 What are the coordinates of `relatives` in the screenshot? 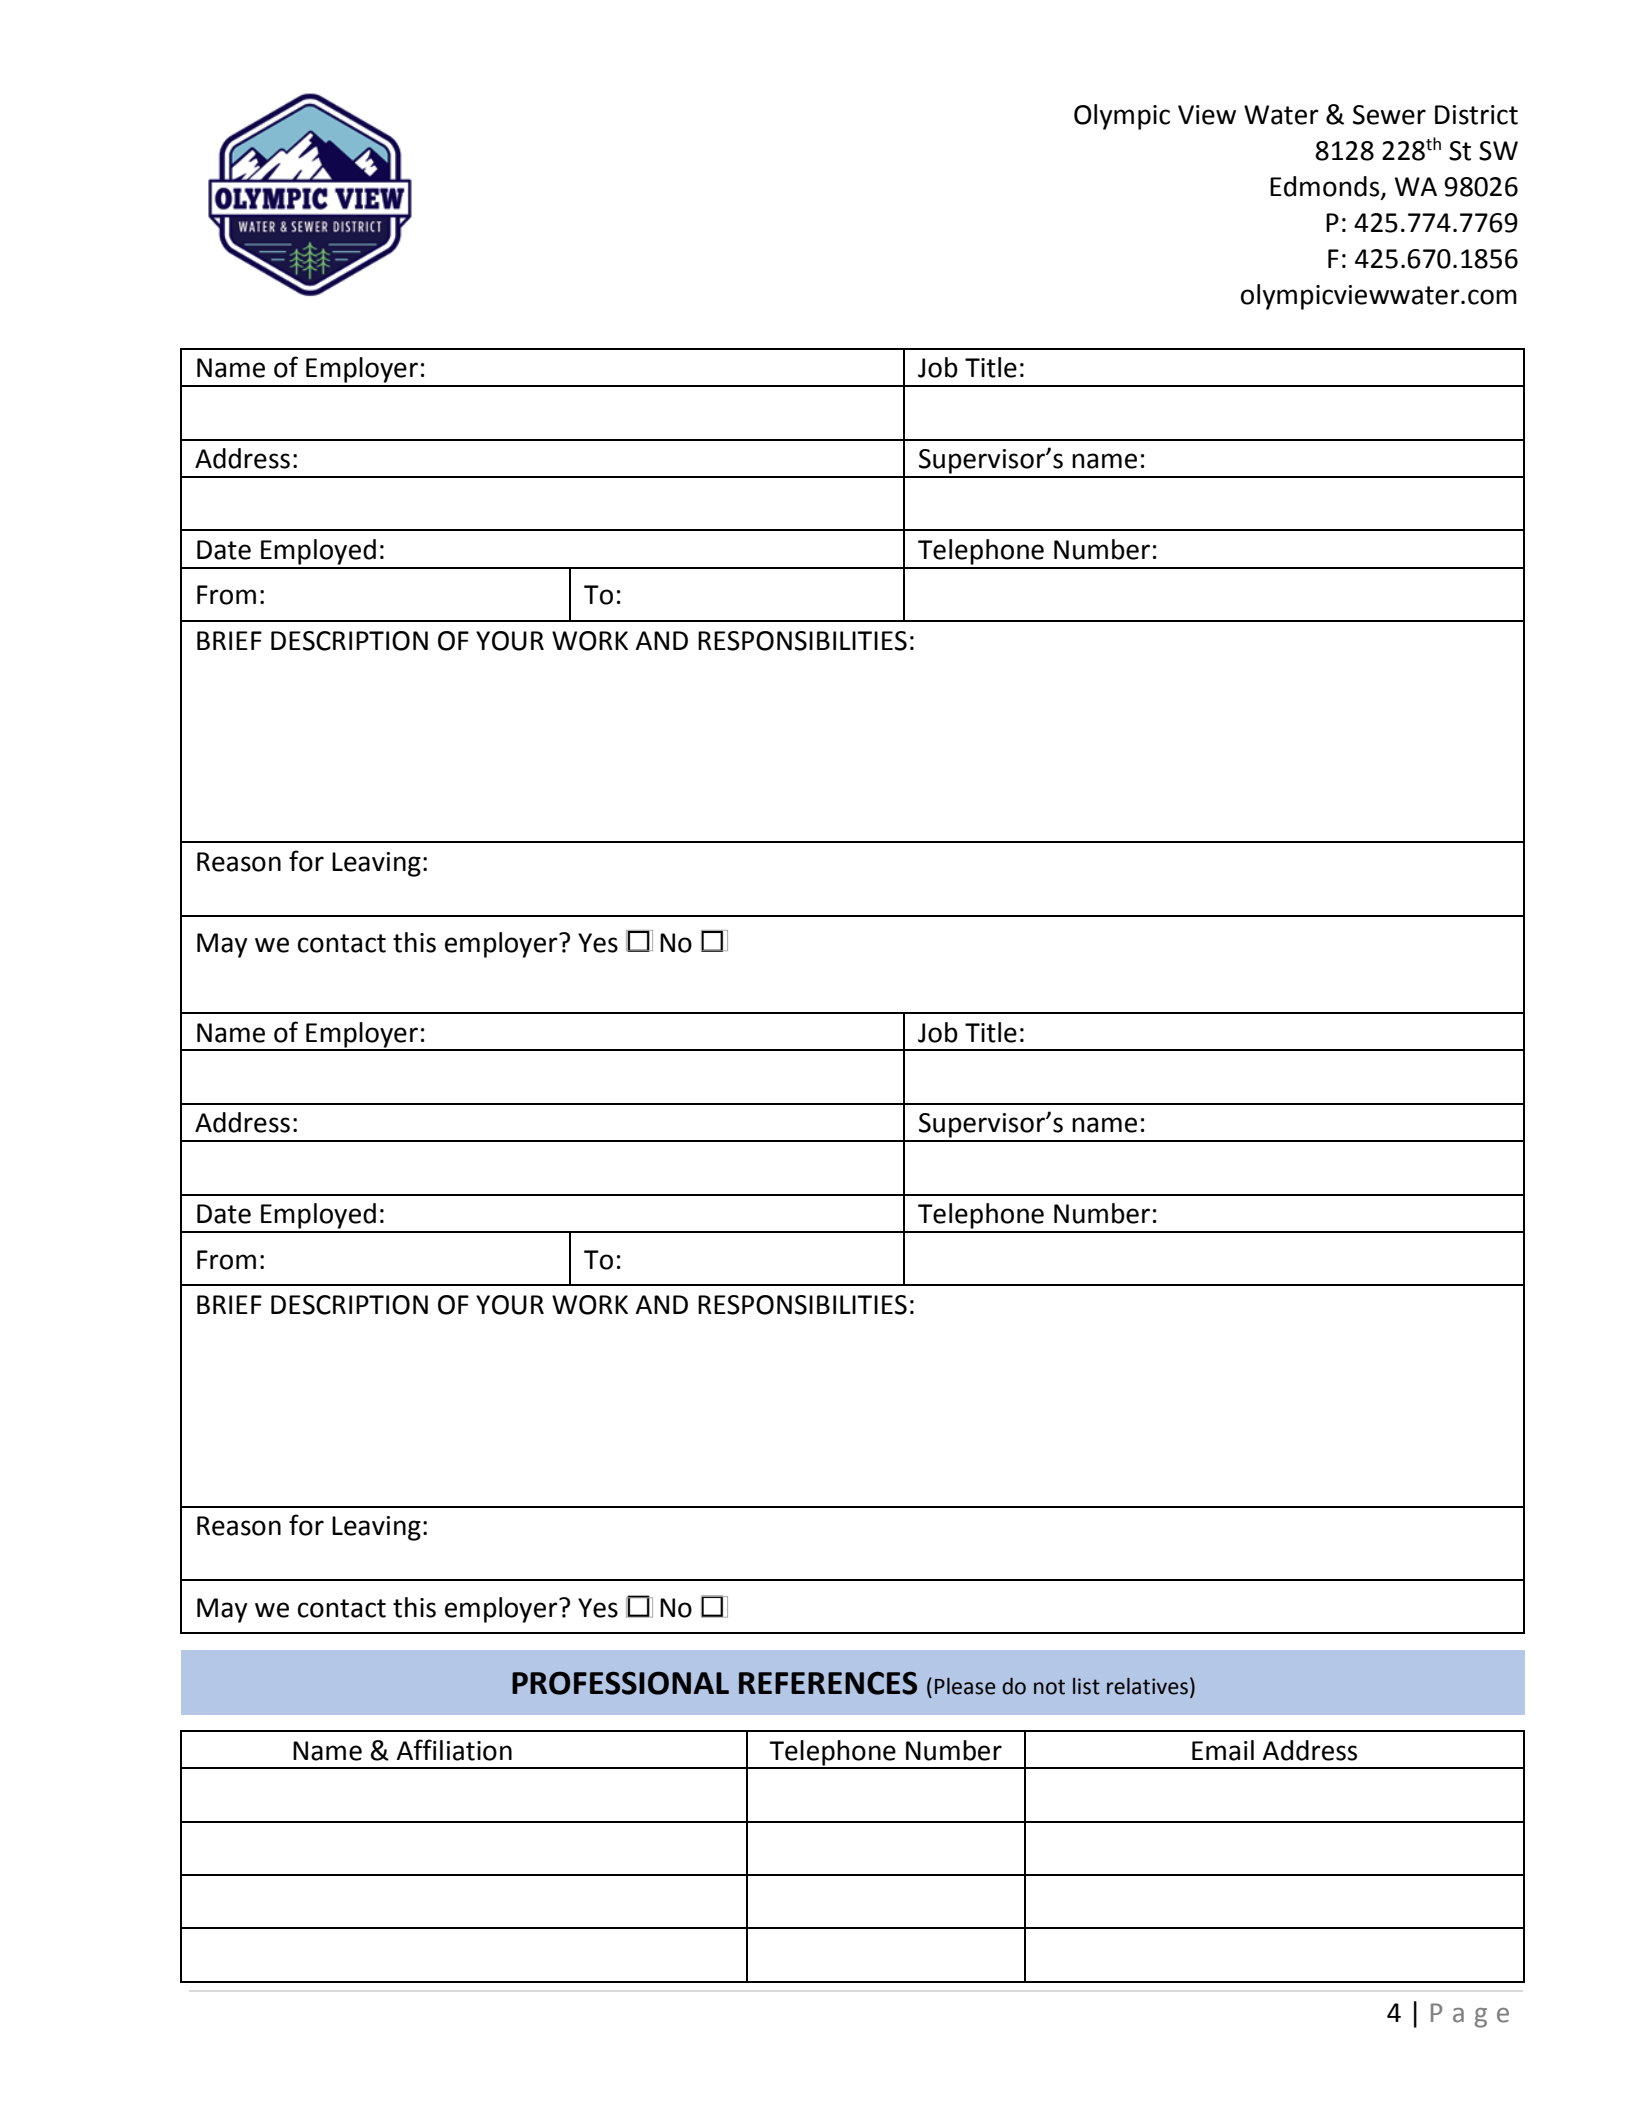 It's located at (1147, 1686).
